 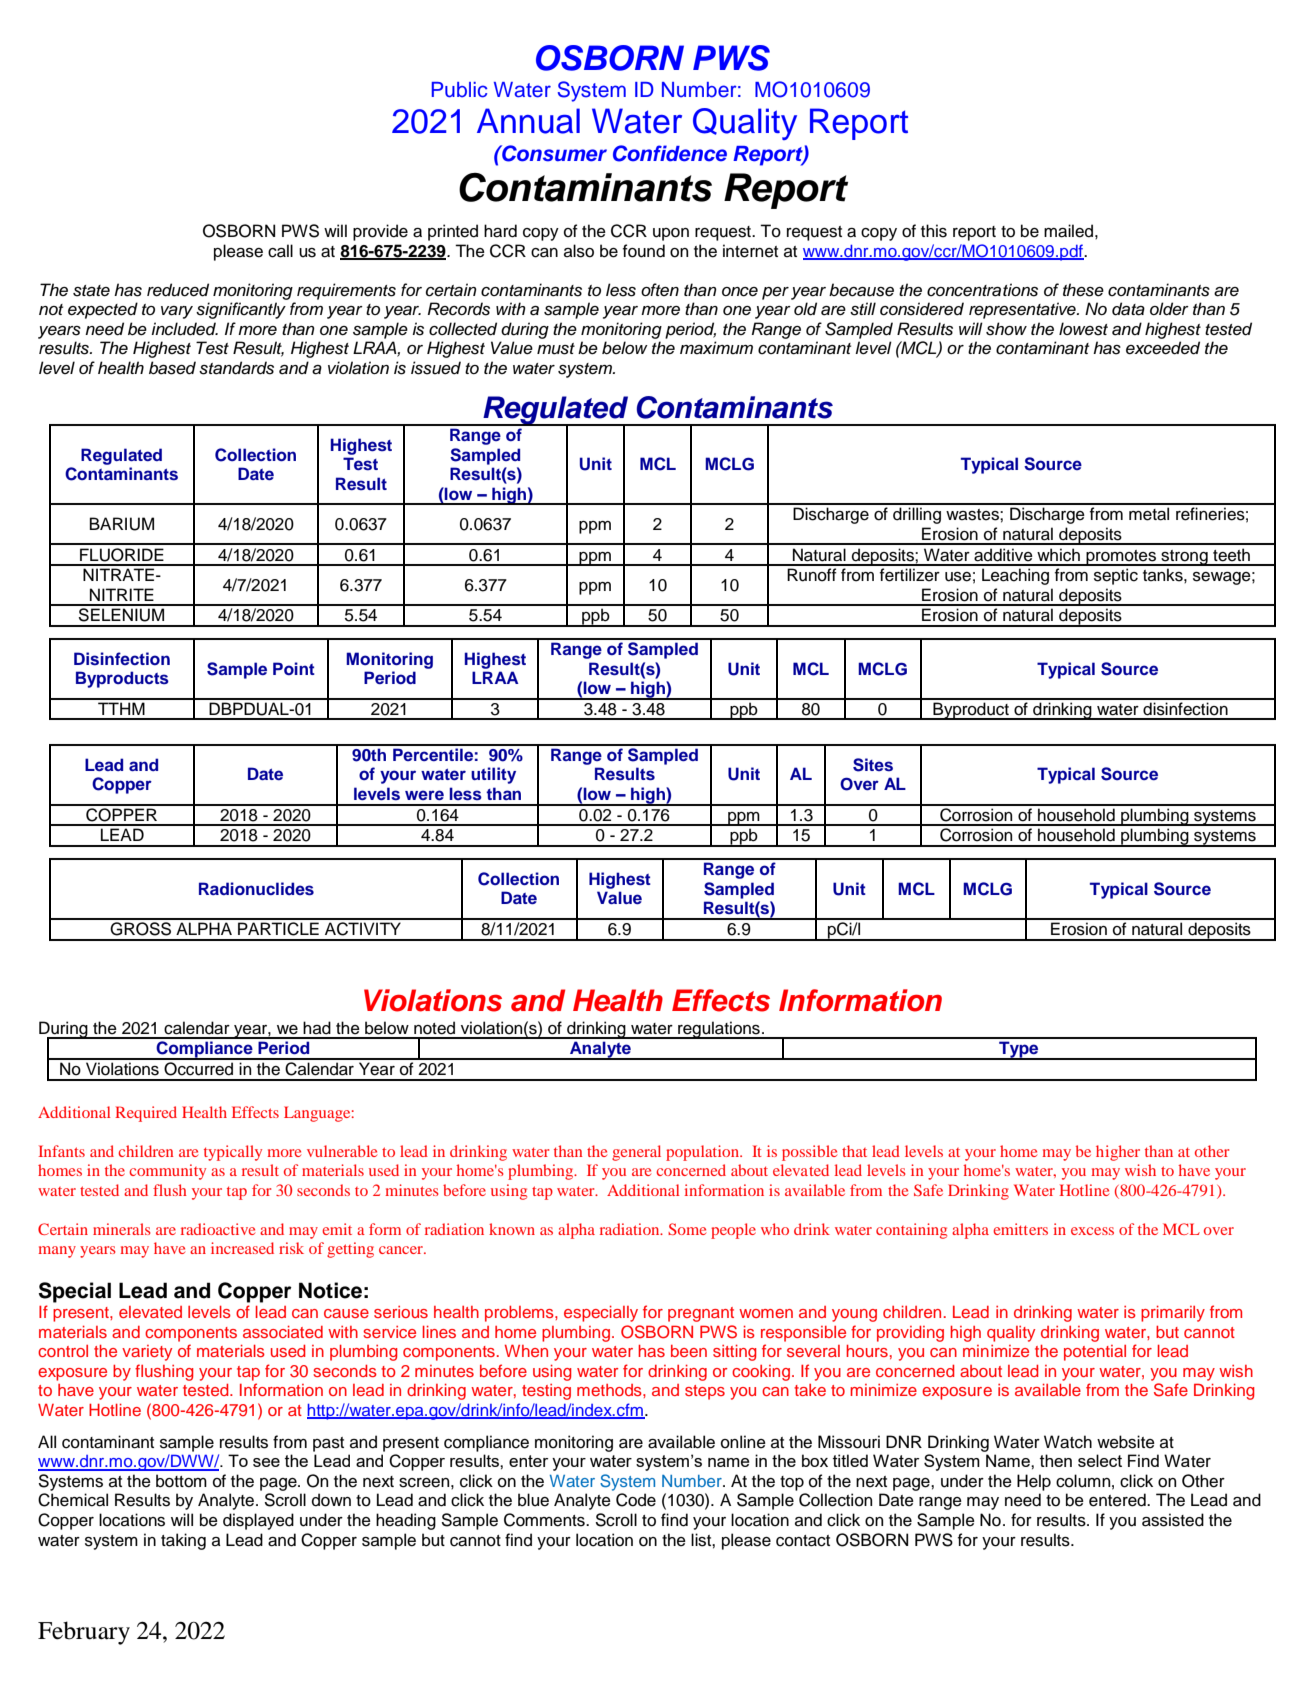 I want to click on utility, so click(x=493, y=775).
